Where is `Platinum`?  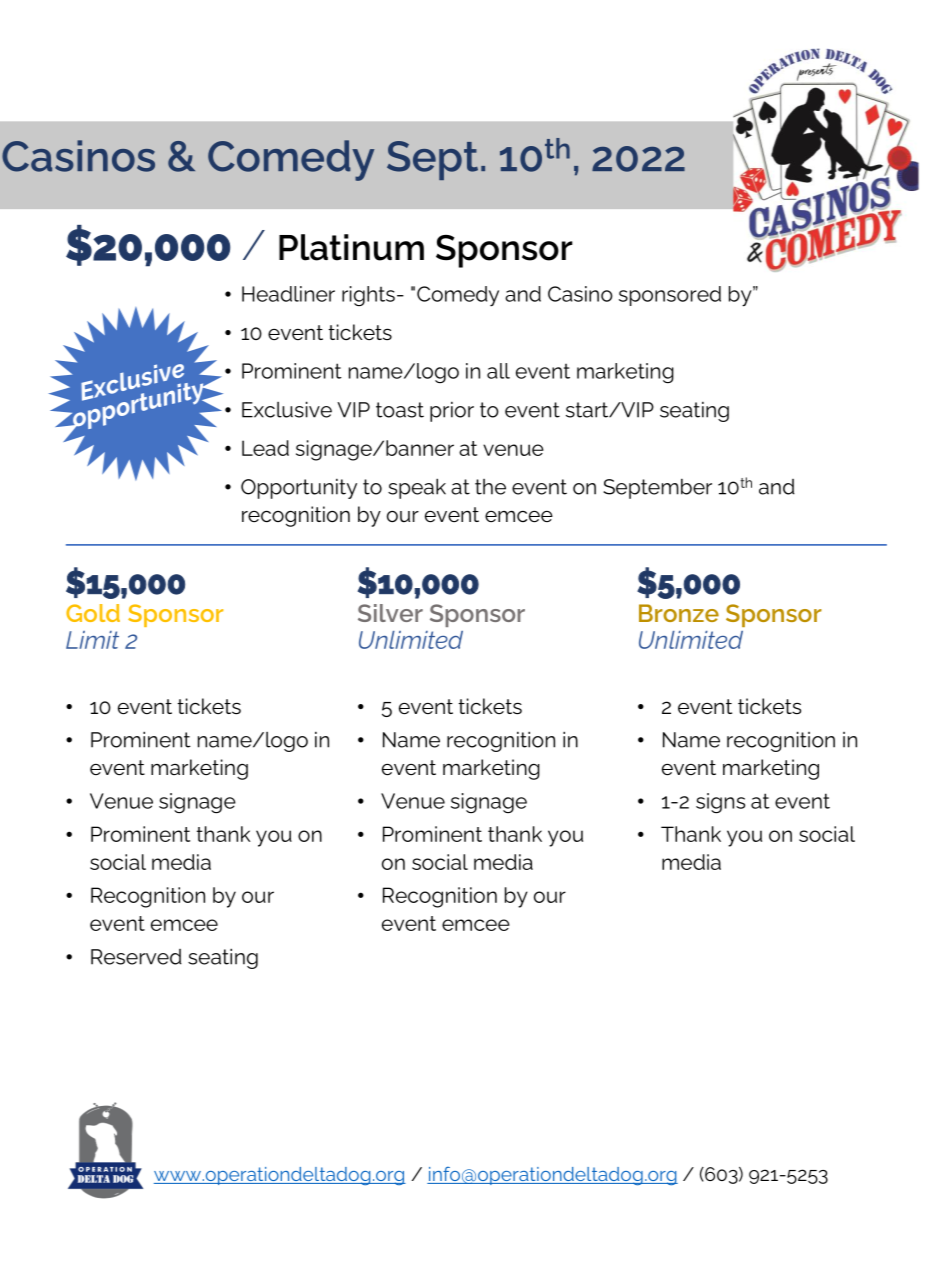 Platinum is located at coordinates (351, 247).
